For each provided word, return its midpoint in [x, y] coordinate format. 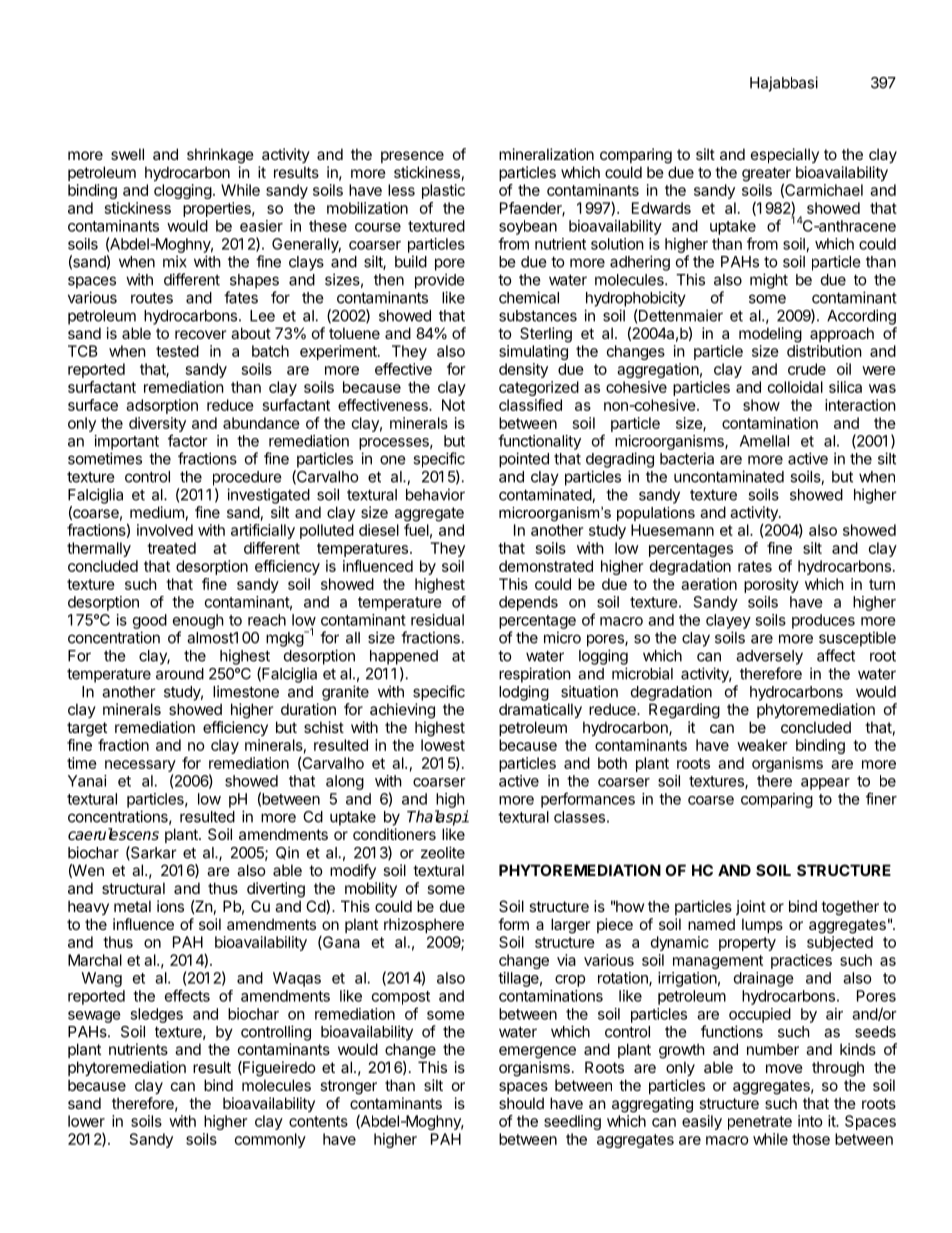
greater [766, 175]
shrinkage [220, 156]
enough [198, 621]
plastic [443, 191]
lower [86, 1121]
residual [437, 620]
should [521, 1103]
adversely [769, 657]
